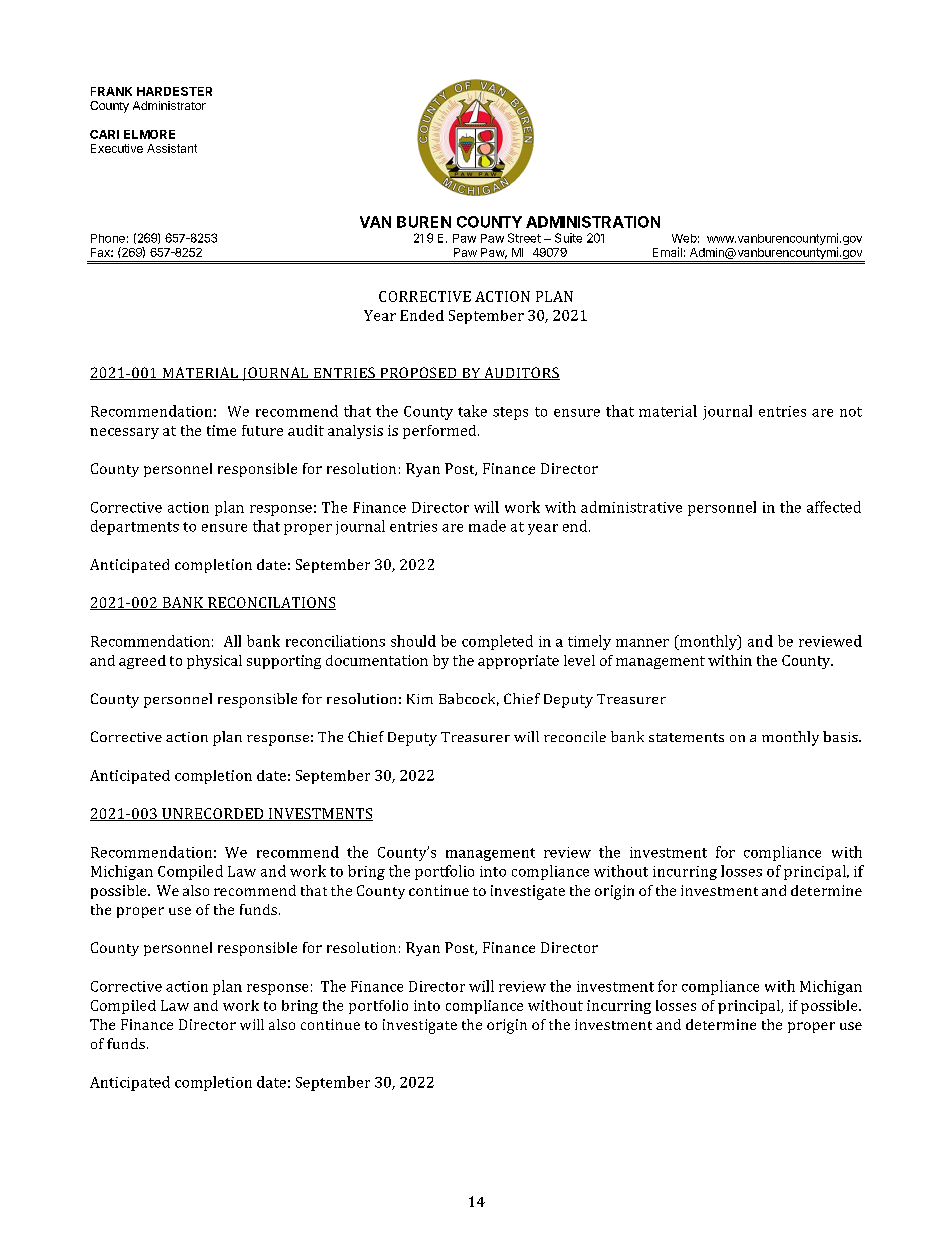 The height and width of the screenshot is (1233, 952). Describe the element at coordinates (575, 736) in the screenshot. I see `reconcile` at that location.
